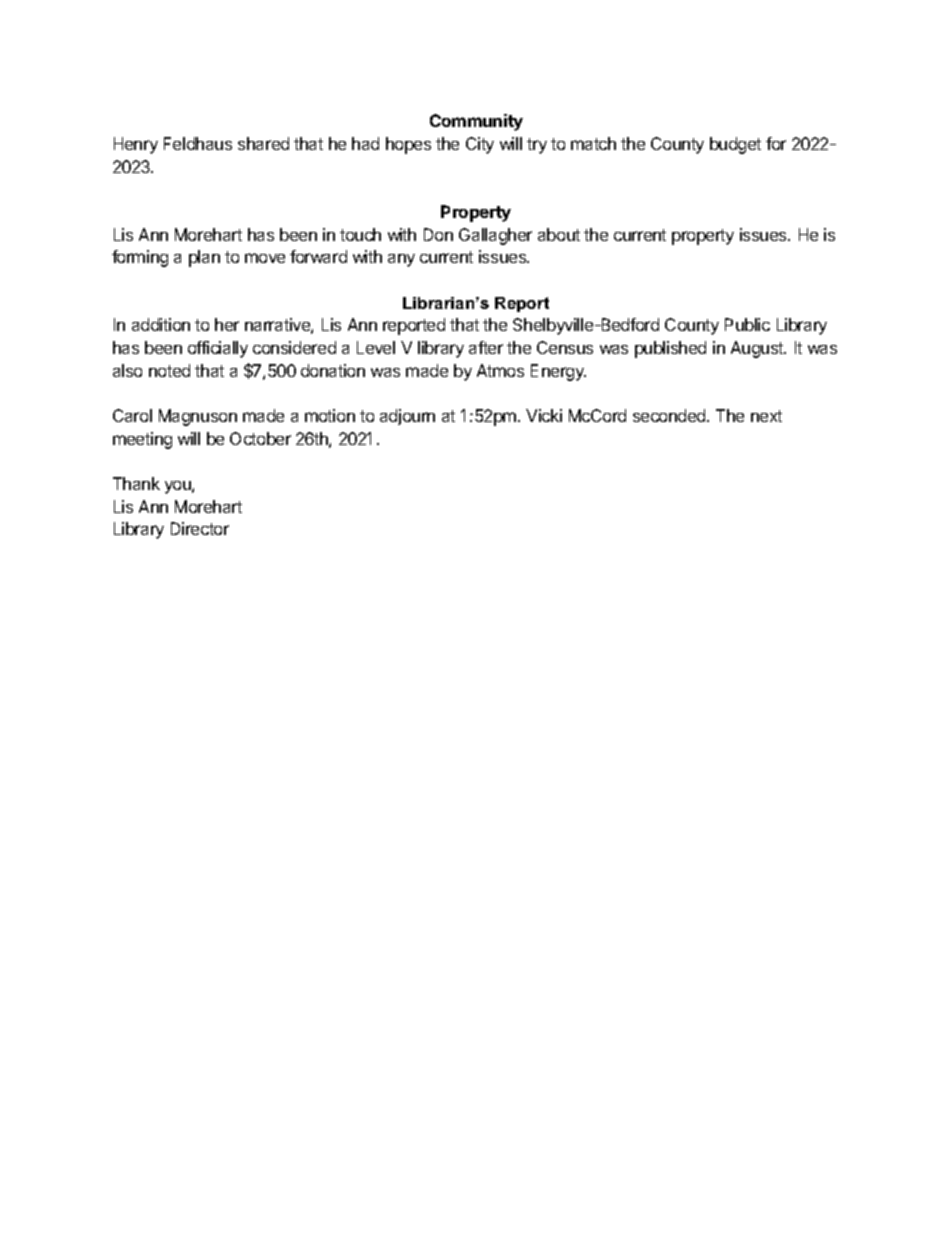 The width and height of the image is (952, 1233). I want to click on City, so click(480, 145).
